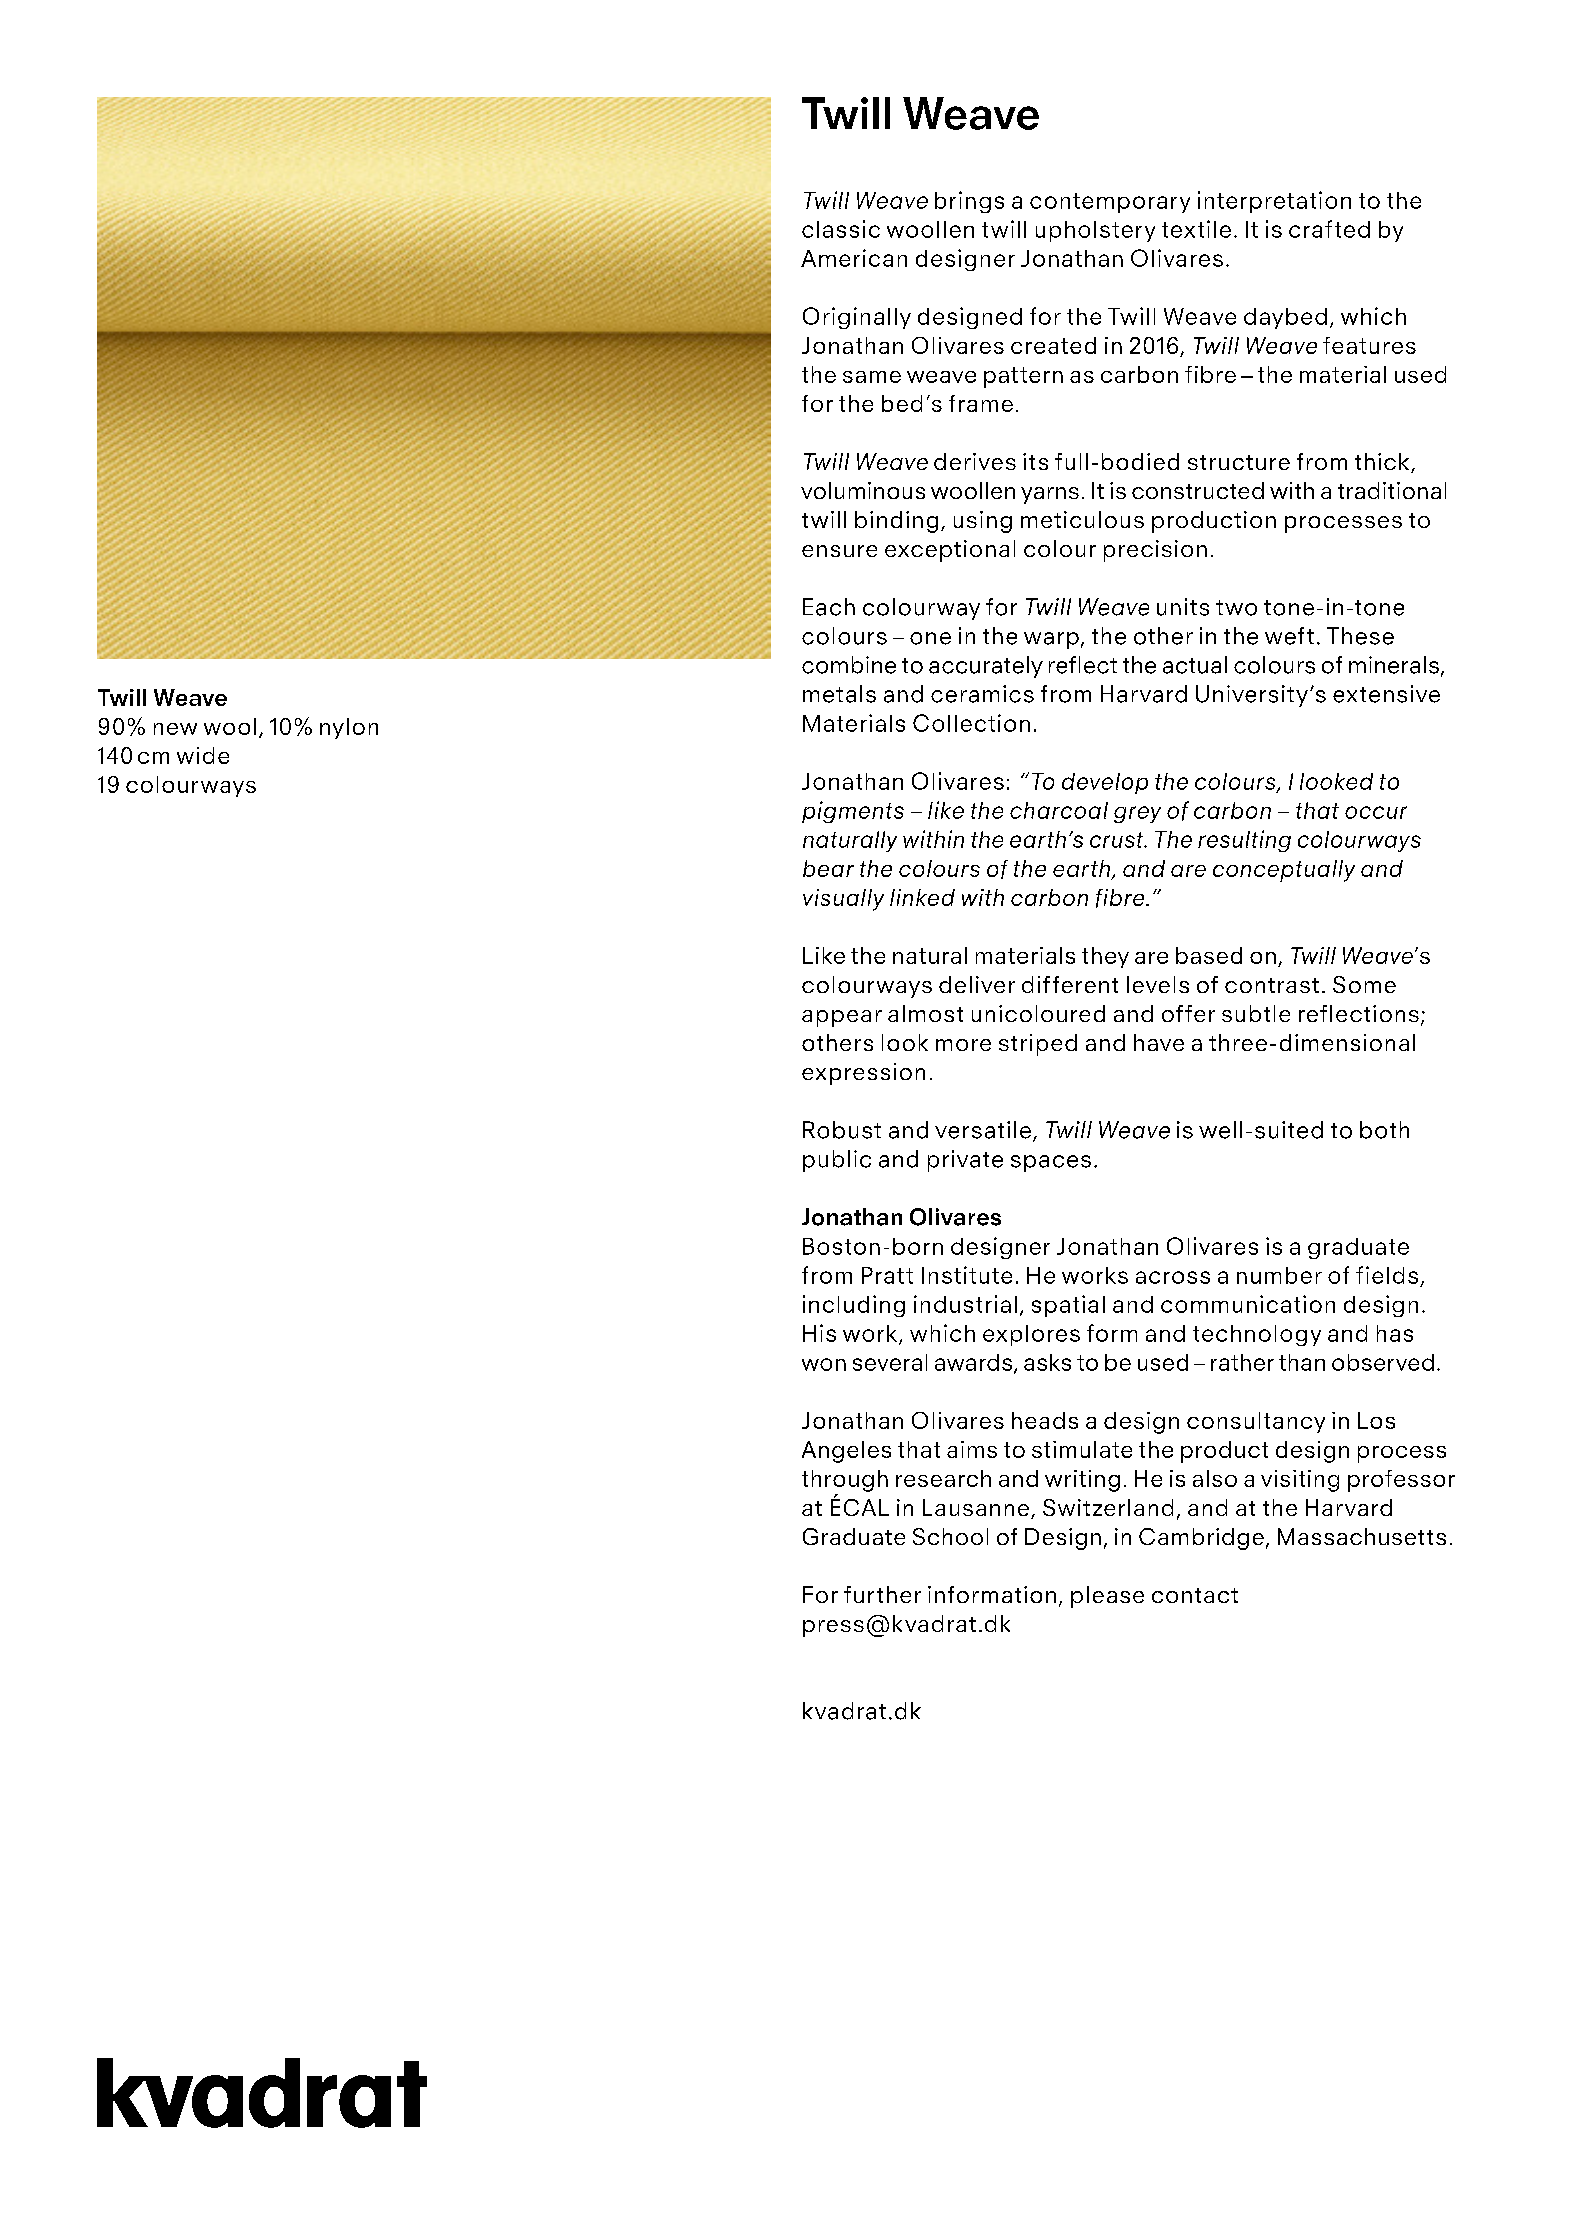 The image size is (1572, 2224). Describe the element at coordinates (1284, 871) in the page. I see `conceptually` at that location.
